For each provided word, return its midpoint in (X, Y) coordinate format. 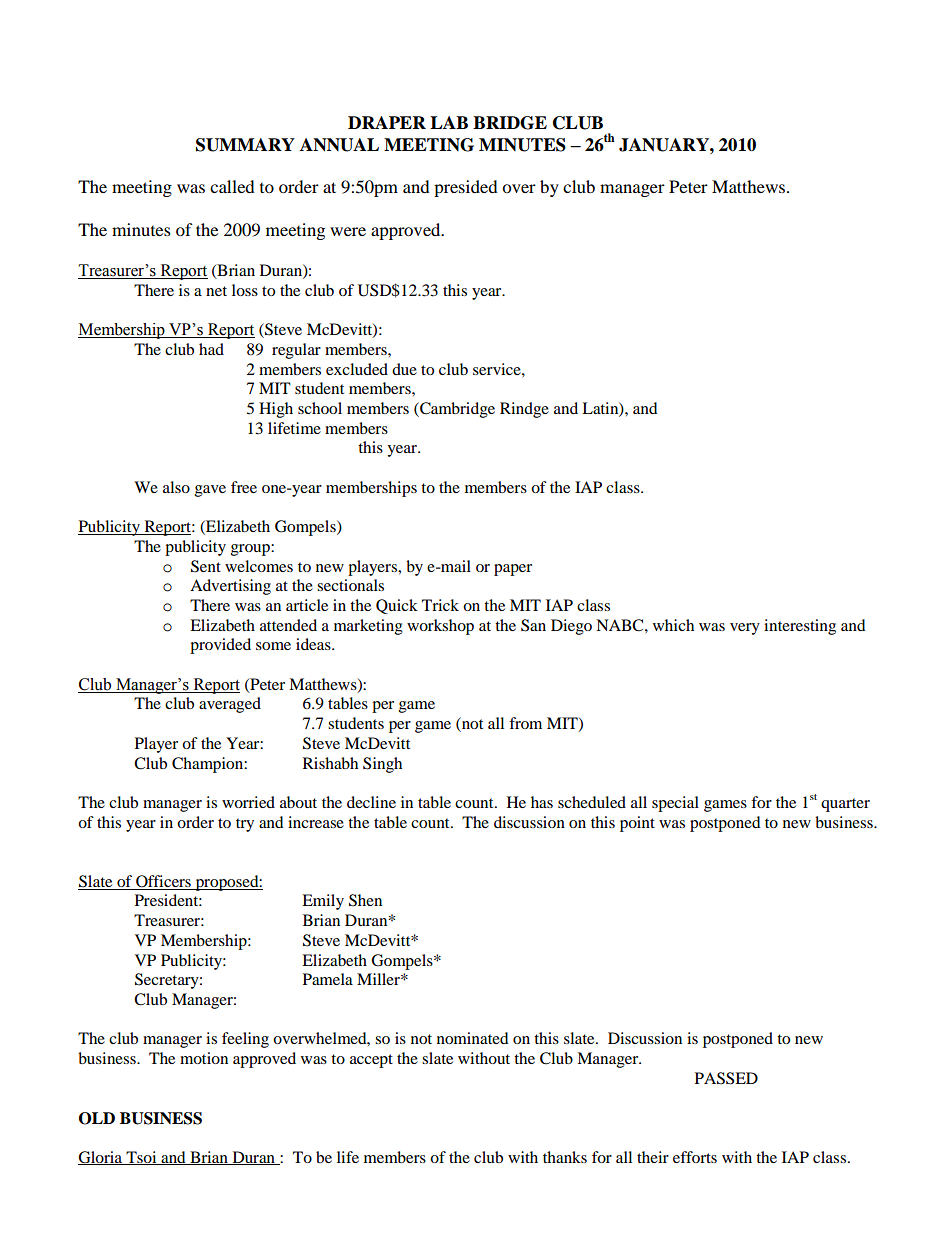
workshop (440, 627)
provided (220, 646)
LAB (449, 122)
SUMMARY (245, 145)
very (745, 629)
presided (466, 188)
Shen (365, 900)
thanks (565, 1157)
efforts (695, 1157)
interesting (800, 627)
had (211, 349)
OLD (97, 1118)
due (404, 369)
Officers (163, 881)
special (675, 804)
